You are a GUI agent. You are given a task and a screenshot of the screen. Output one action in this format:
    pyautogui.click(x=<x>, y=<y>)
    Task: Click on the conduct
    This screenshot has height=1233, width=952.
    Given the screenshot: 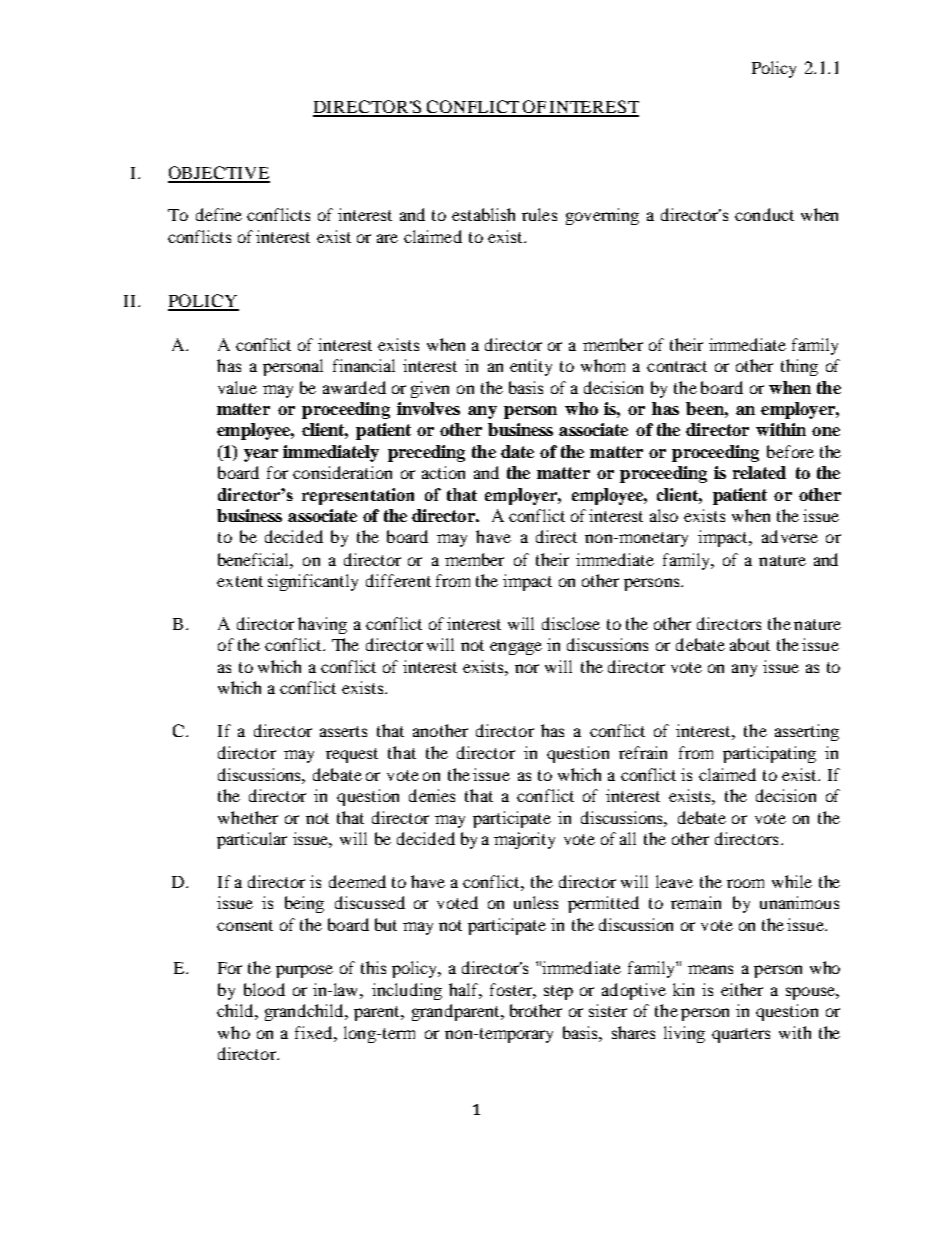 What is the action you would take?
    pyautogui.click(x=764, y=214)
